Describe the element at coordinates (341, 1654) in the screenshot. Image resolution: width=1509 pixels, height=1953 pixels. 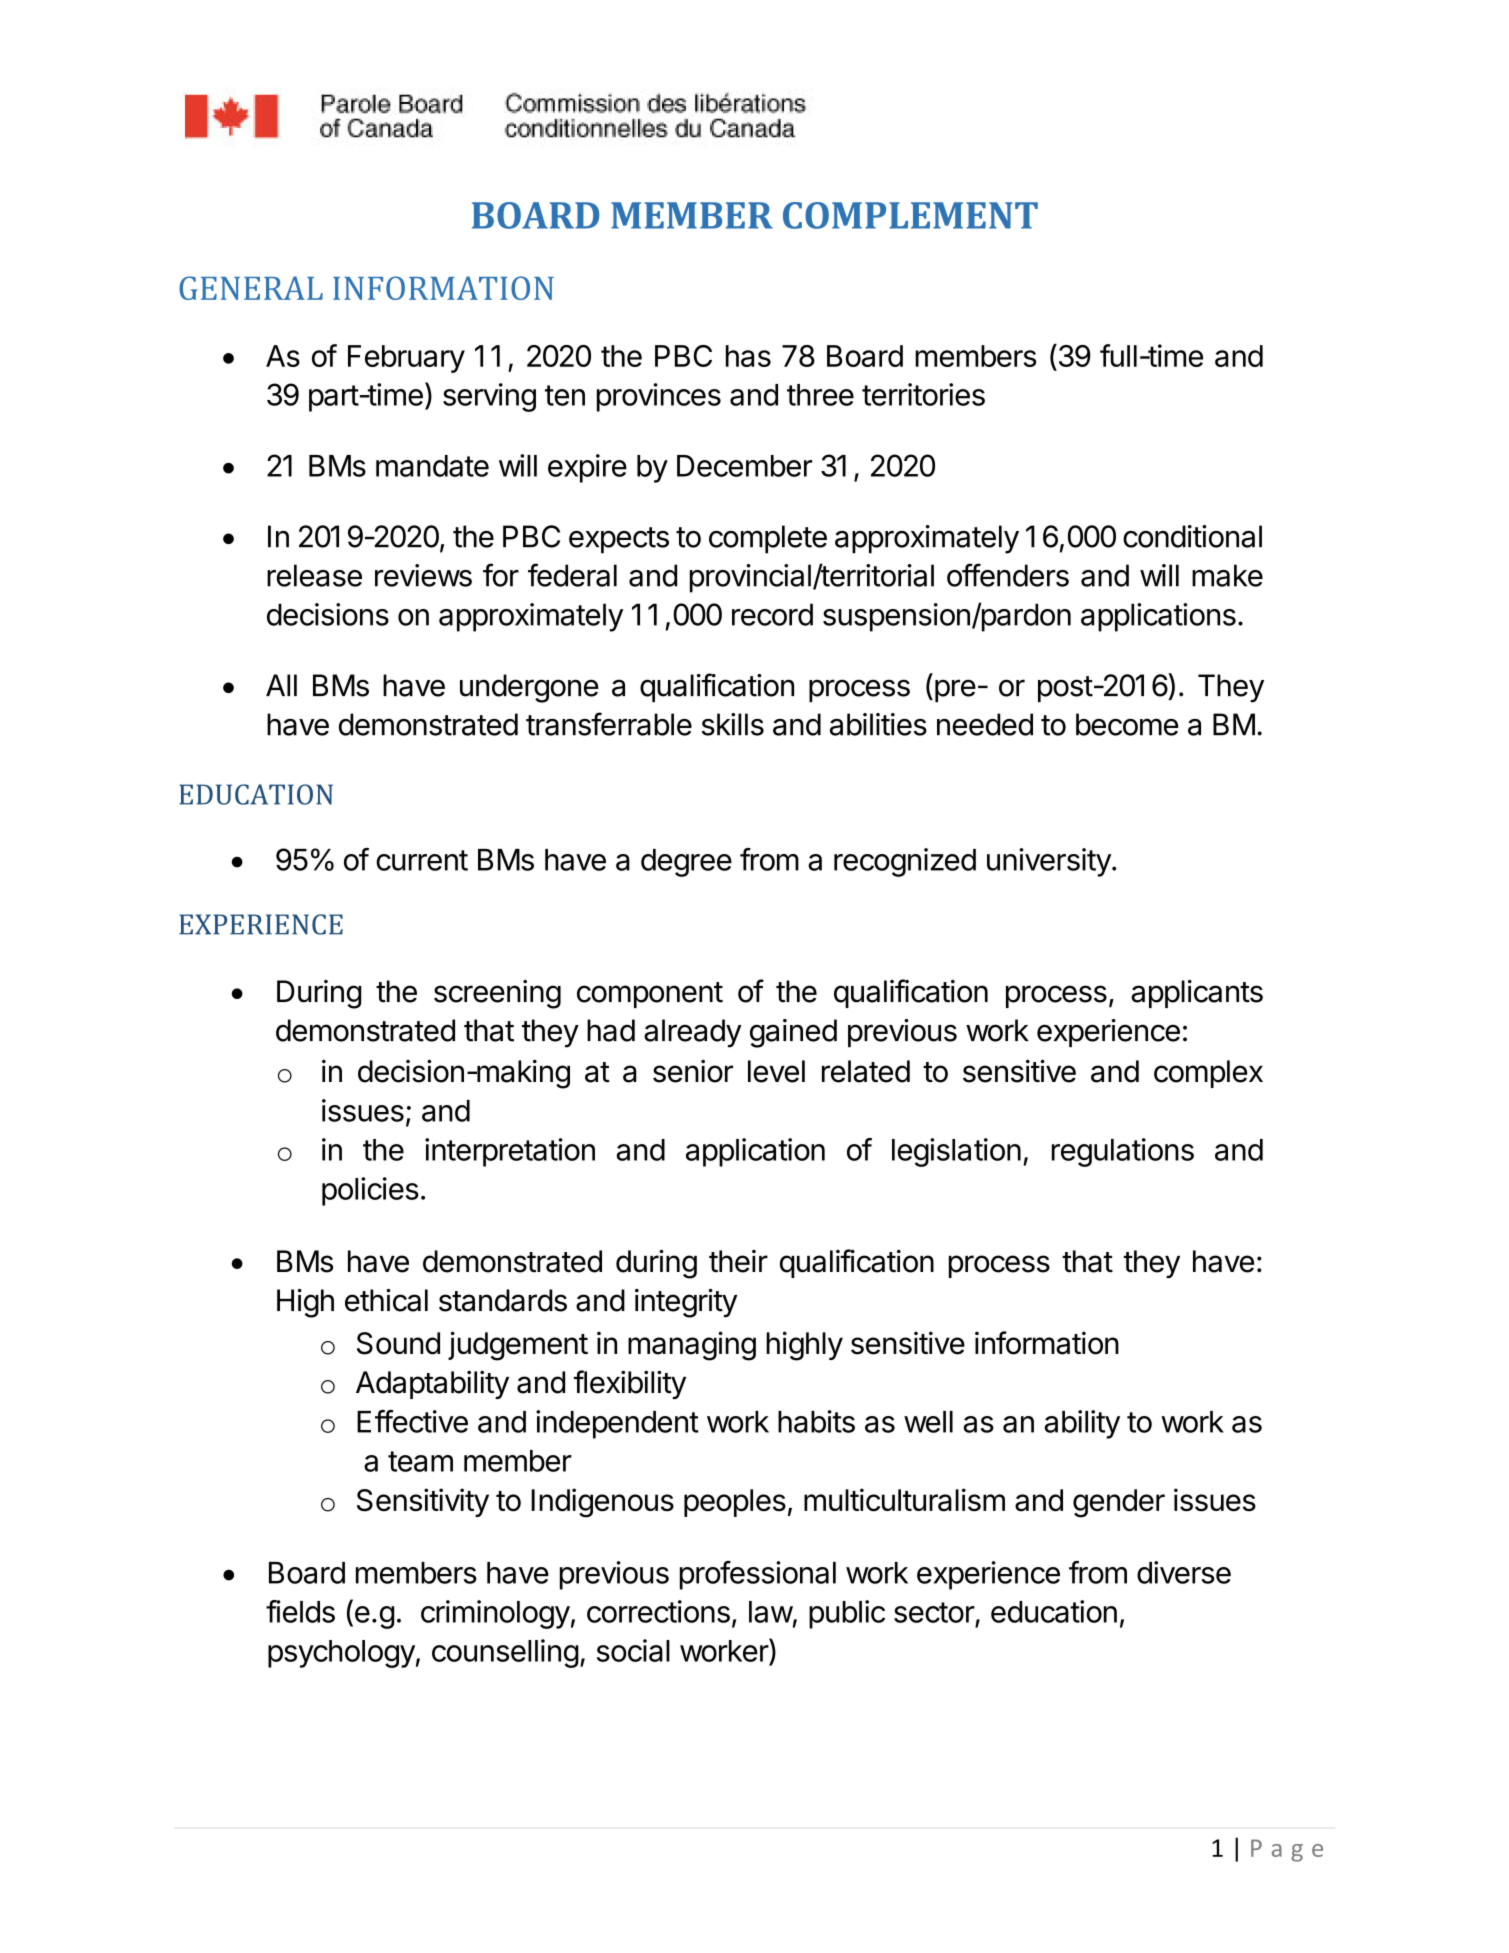
I see `psychology` at that location.
